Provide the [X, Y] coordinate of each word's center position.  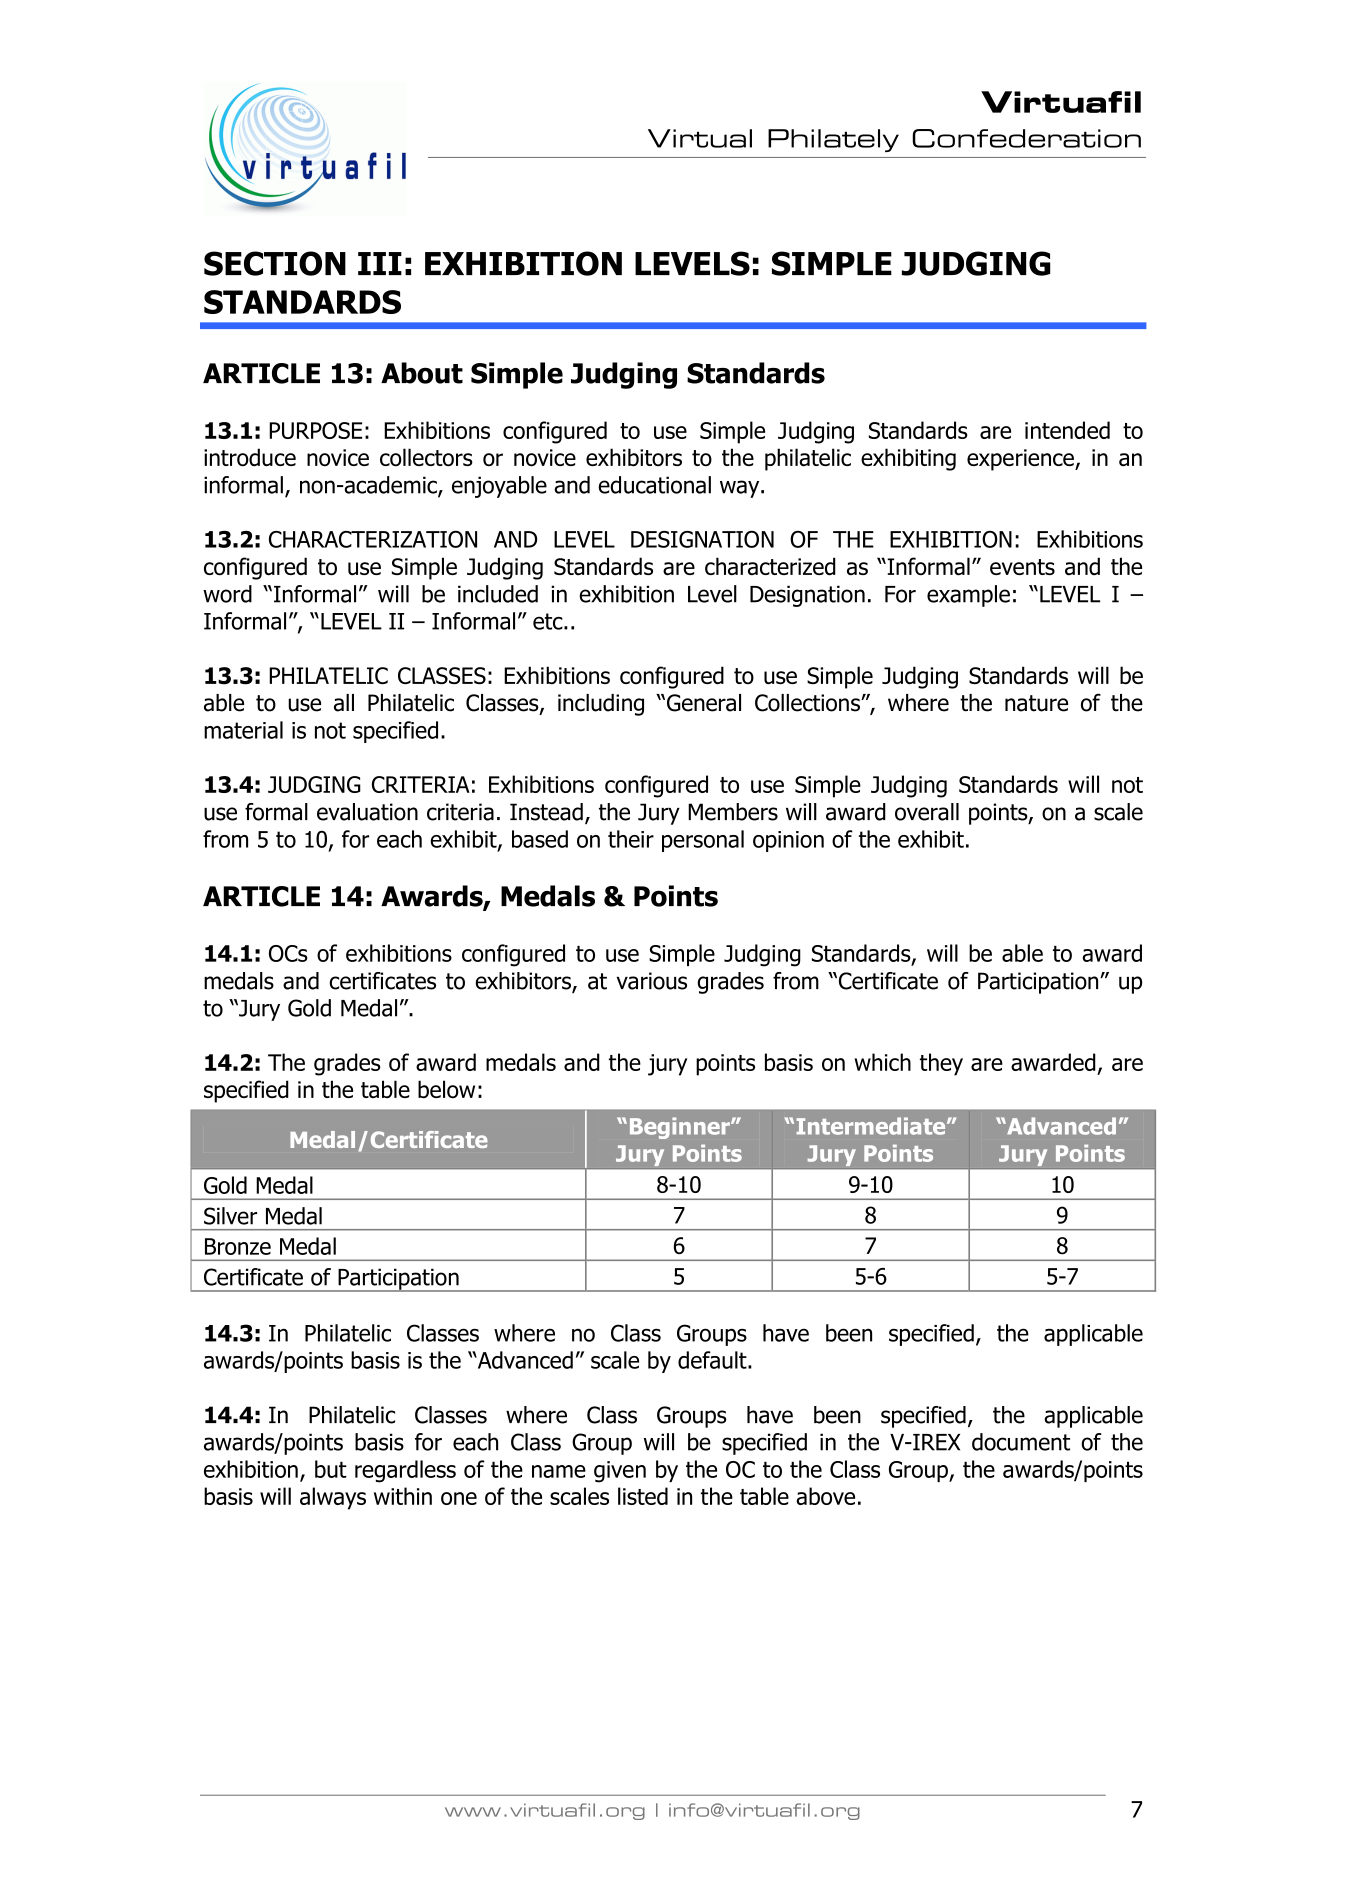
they [941, 1064]
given [620, 1472]
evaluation [367, 812]
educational [654, 485]
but [331, 1469]
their [631, 839]
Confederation [1026, 138]
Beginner [681, 1128]
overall [927, 812]
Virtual [700, 138]
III [380, 263]
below [446, 1089]
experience [1021, 460]
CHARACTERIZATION [373, 539]
